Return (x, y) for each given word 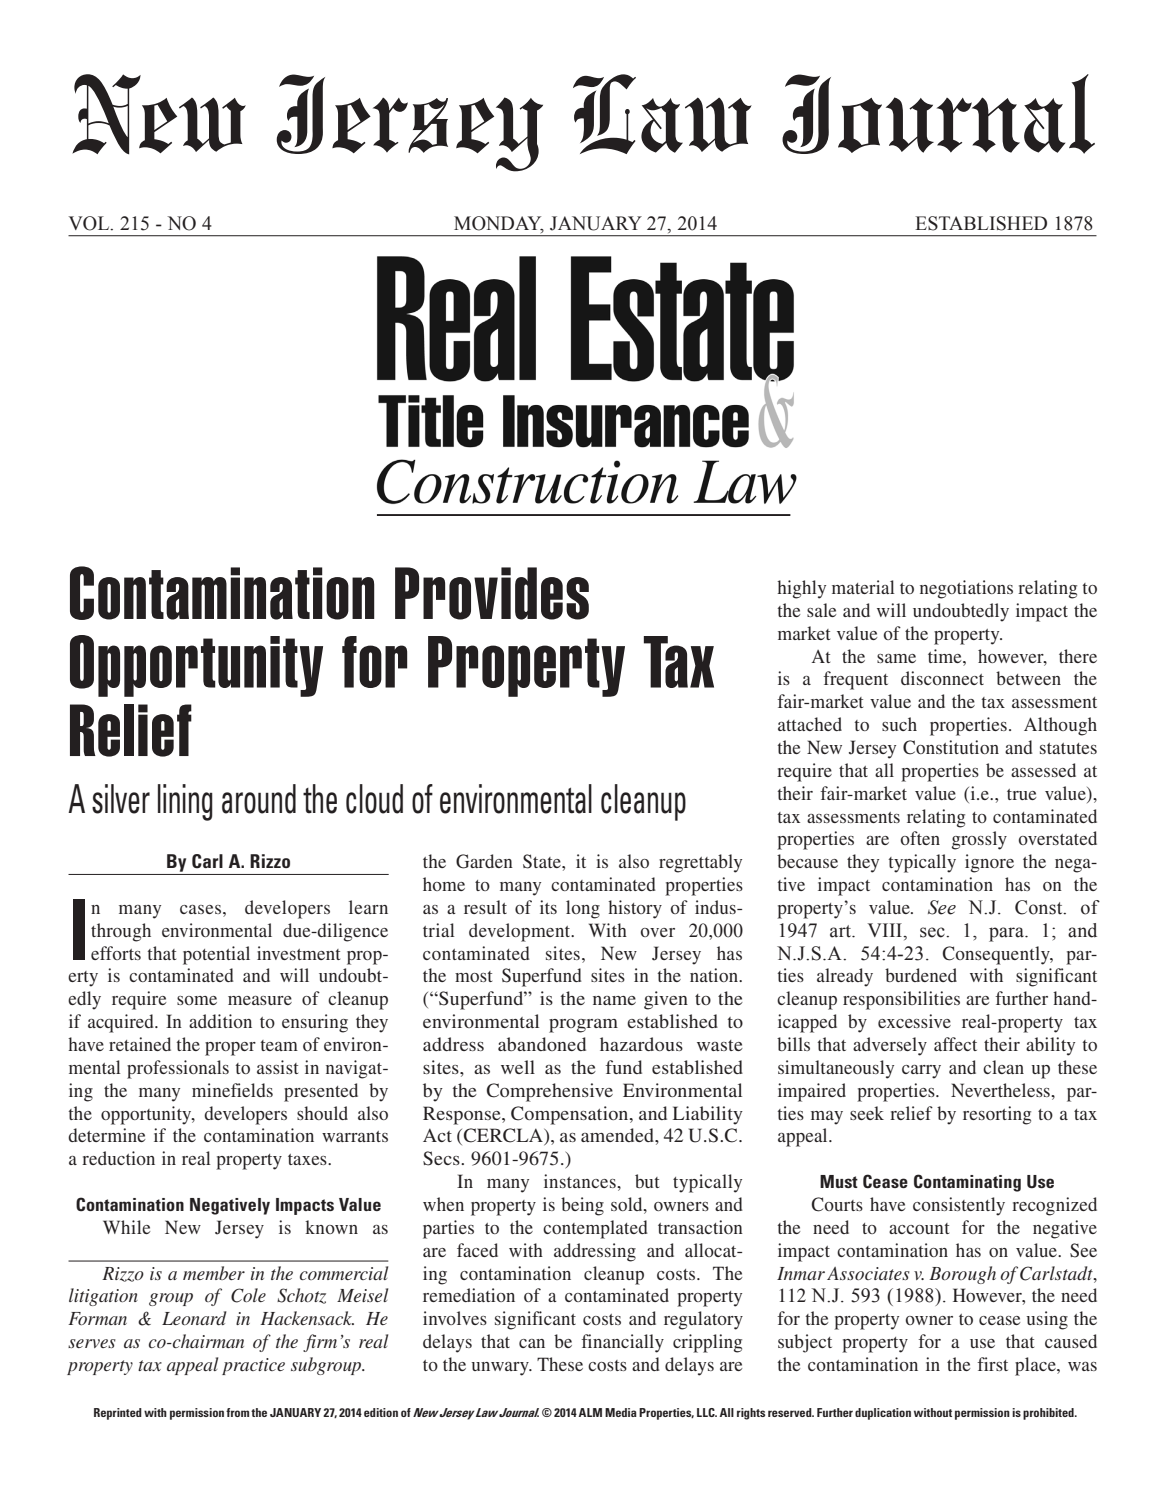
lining (185, 802)
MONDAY (499, 224)
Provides (492, 593)
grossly (979, 840)
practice (253, 1366)
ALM (590, 1412)
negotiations (966, 589)
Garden (484, 861)
